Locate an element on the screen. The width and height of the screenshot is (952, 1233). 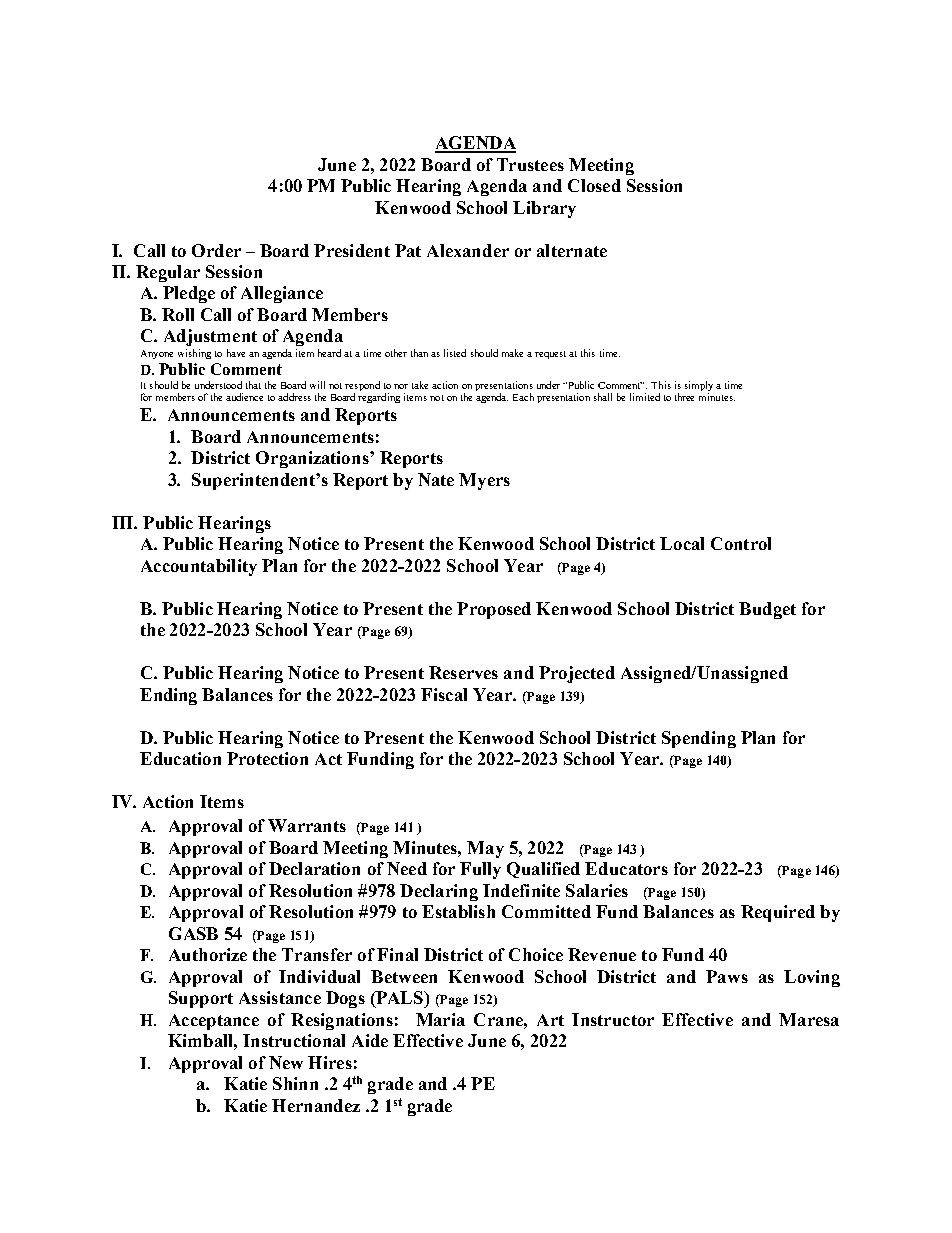
Order is located at coordinates (216, 250).
